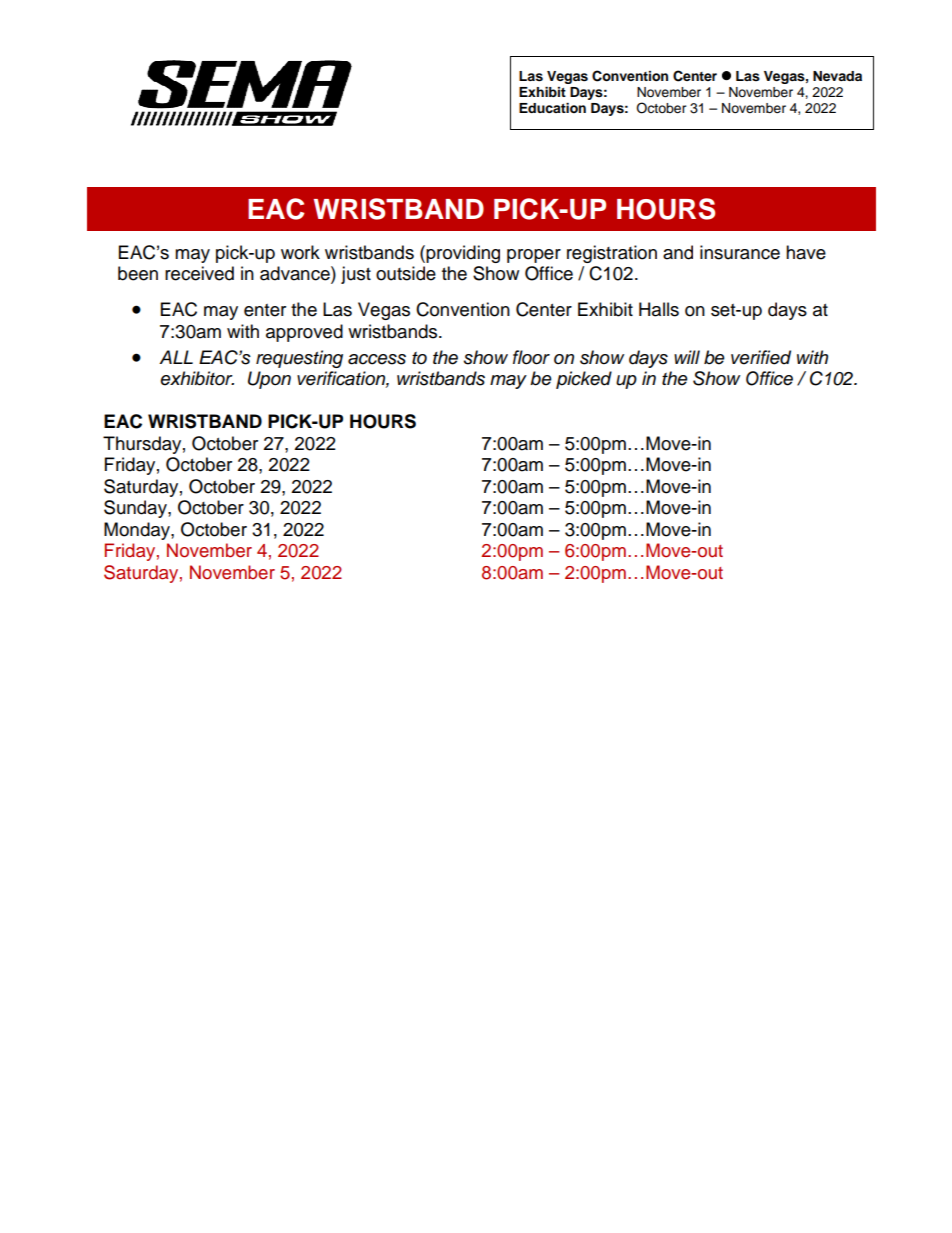 This screenshot has width=952, height=1233. Describe the element at coordinates (806, 252) in the screenshot. I see `have` at that location.
